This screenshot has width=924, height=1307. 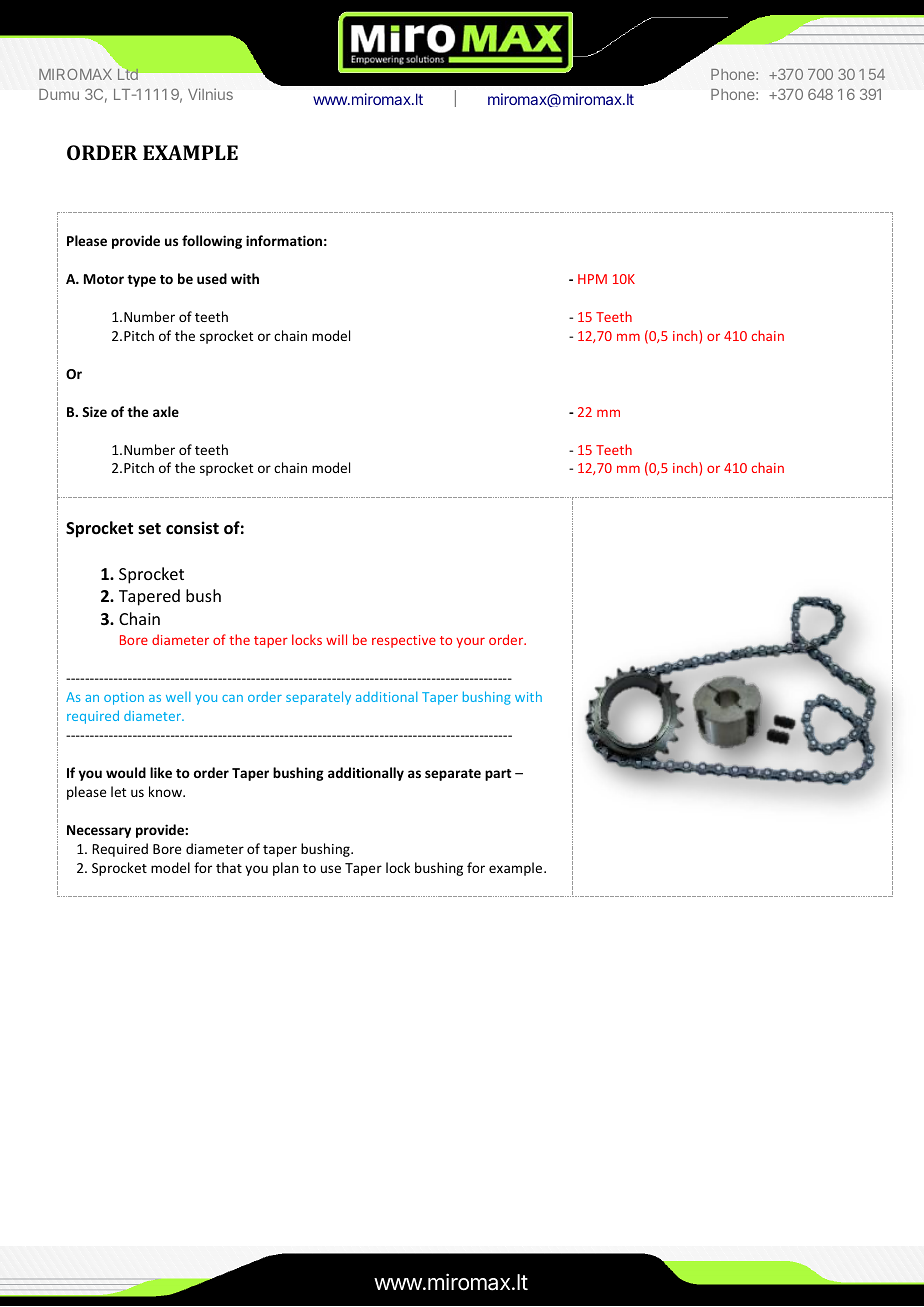 What do you see at coordinates (192, 528) in the screenshot?
I see `consist` at bounding box center [192, 528].
